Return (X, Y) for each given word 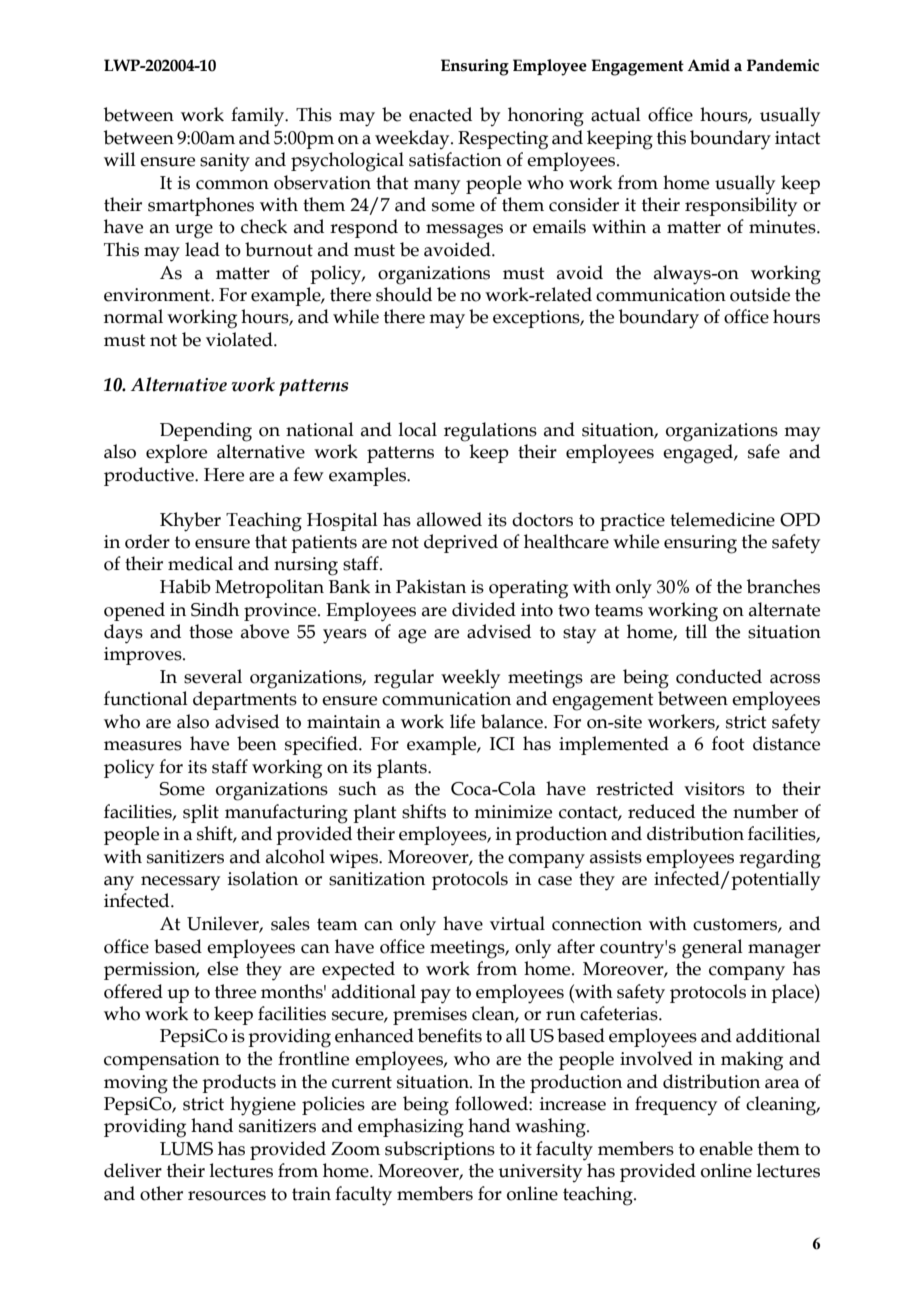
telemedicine (722, 519)
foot (728, 743)
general (712, 949)
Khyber (190, 522)
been (257, 743)
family (259, 117)
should (404, 294)
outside (760, 294)
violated (240, 339)
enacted (440, 114)
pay (435, 996)
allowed (449, 519)
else (222, 968)
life (462, 721)
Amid (708, 65)
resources (227, 1196)
